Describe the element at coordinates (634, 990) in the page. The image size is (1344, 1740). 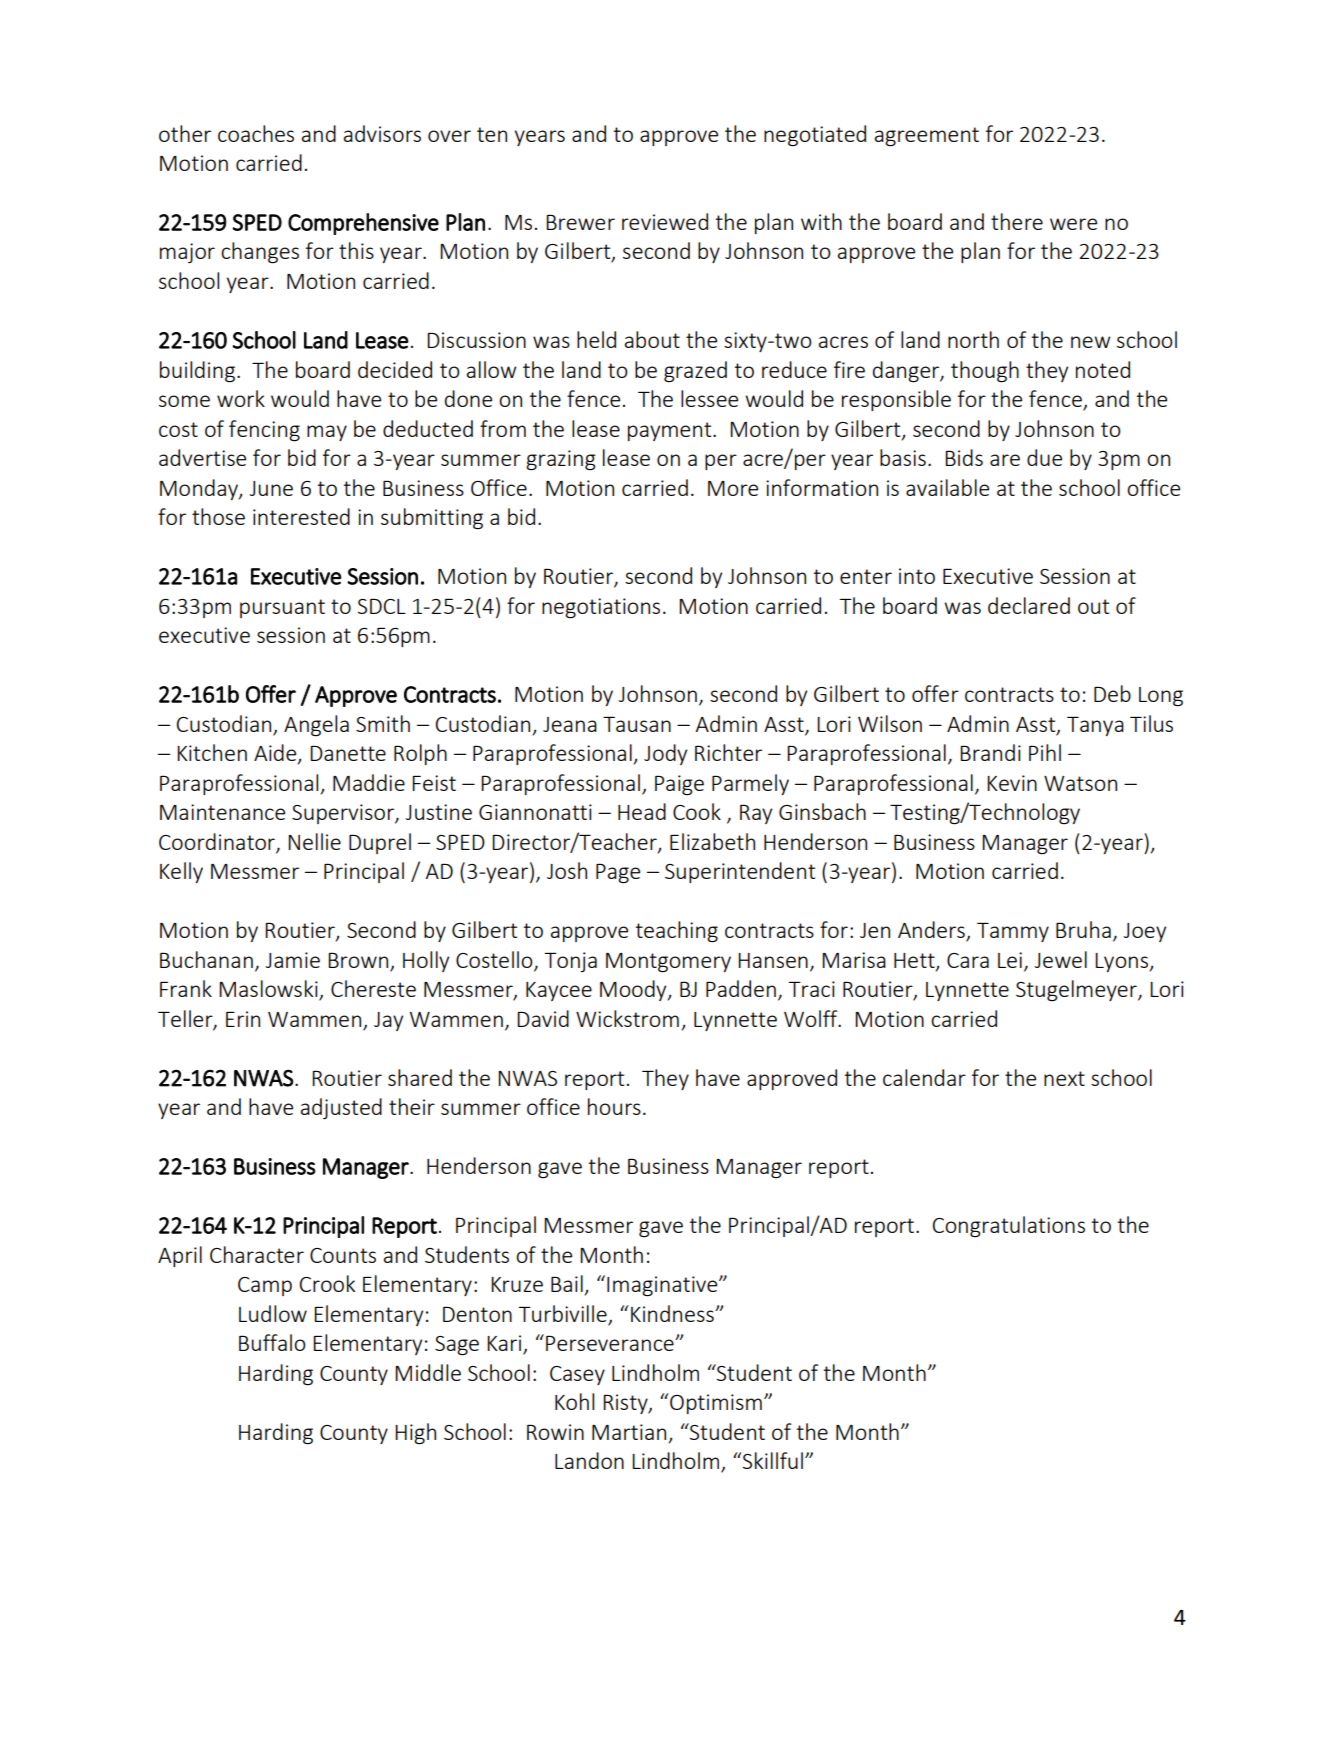
I see `Moody` at that location.
